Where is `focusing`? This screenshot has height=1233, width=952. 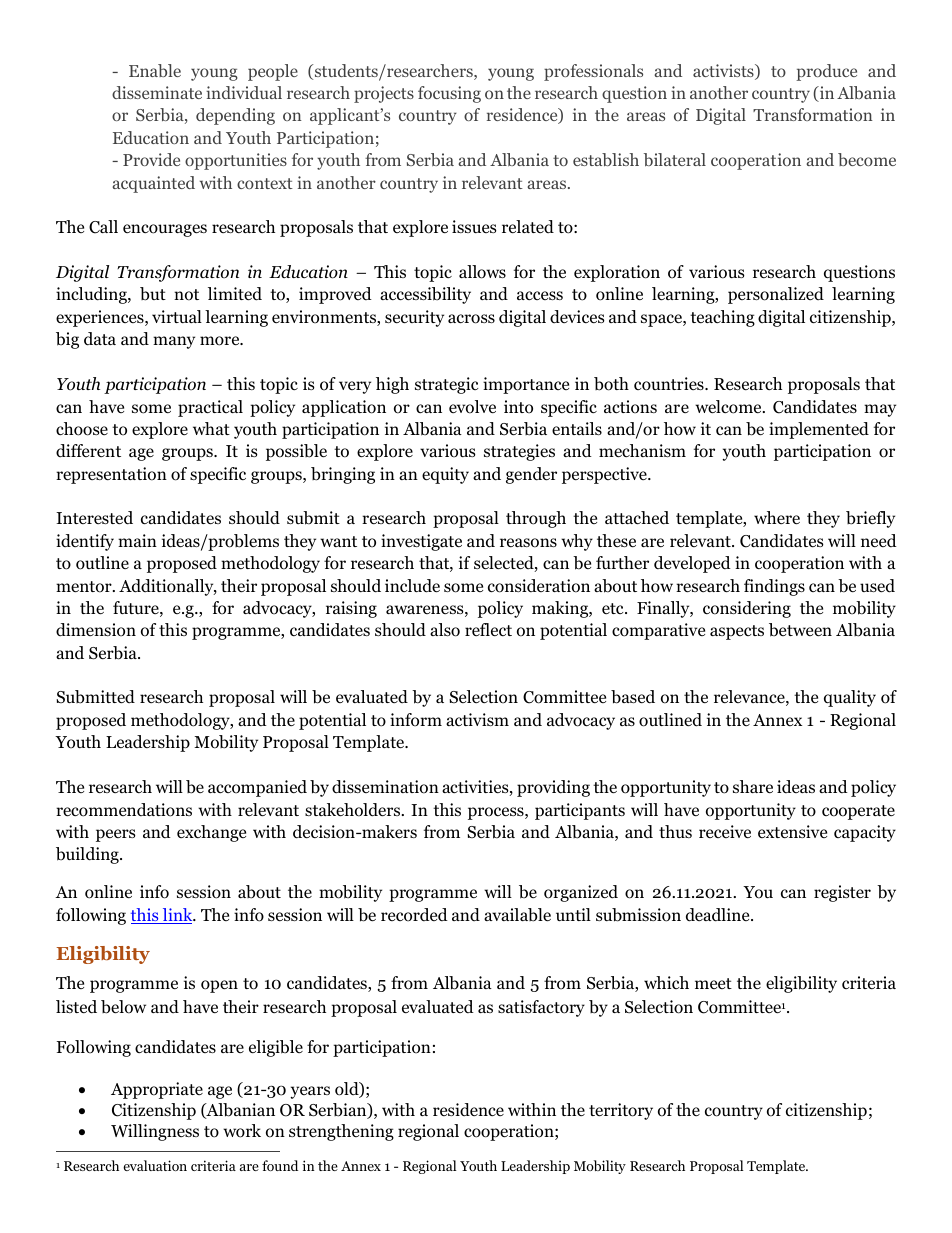 focusing is located at coordinates (449, 94).
